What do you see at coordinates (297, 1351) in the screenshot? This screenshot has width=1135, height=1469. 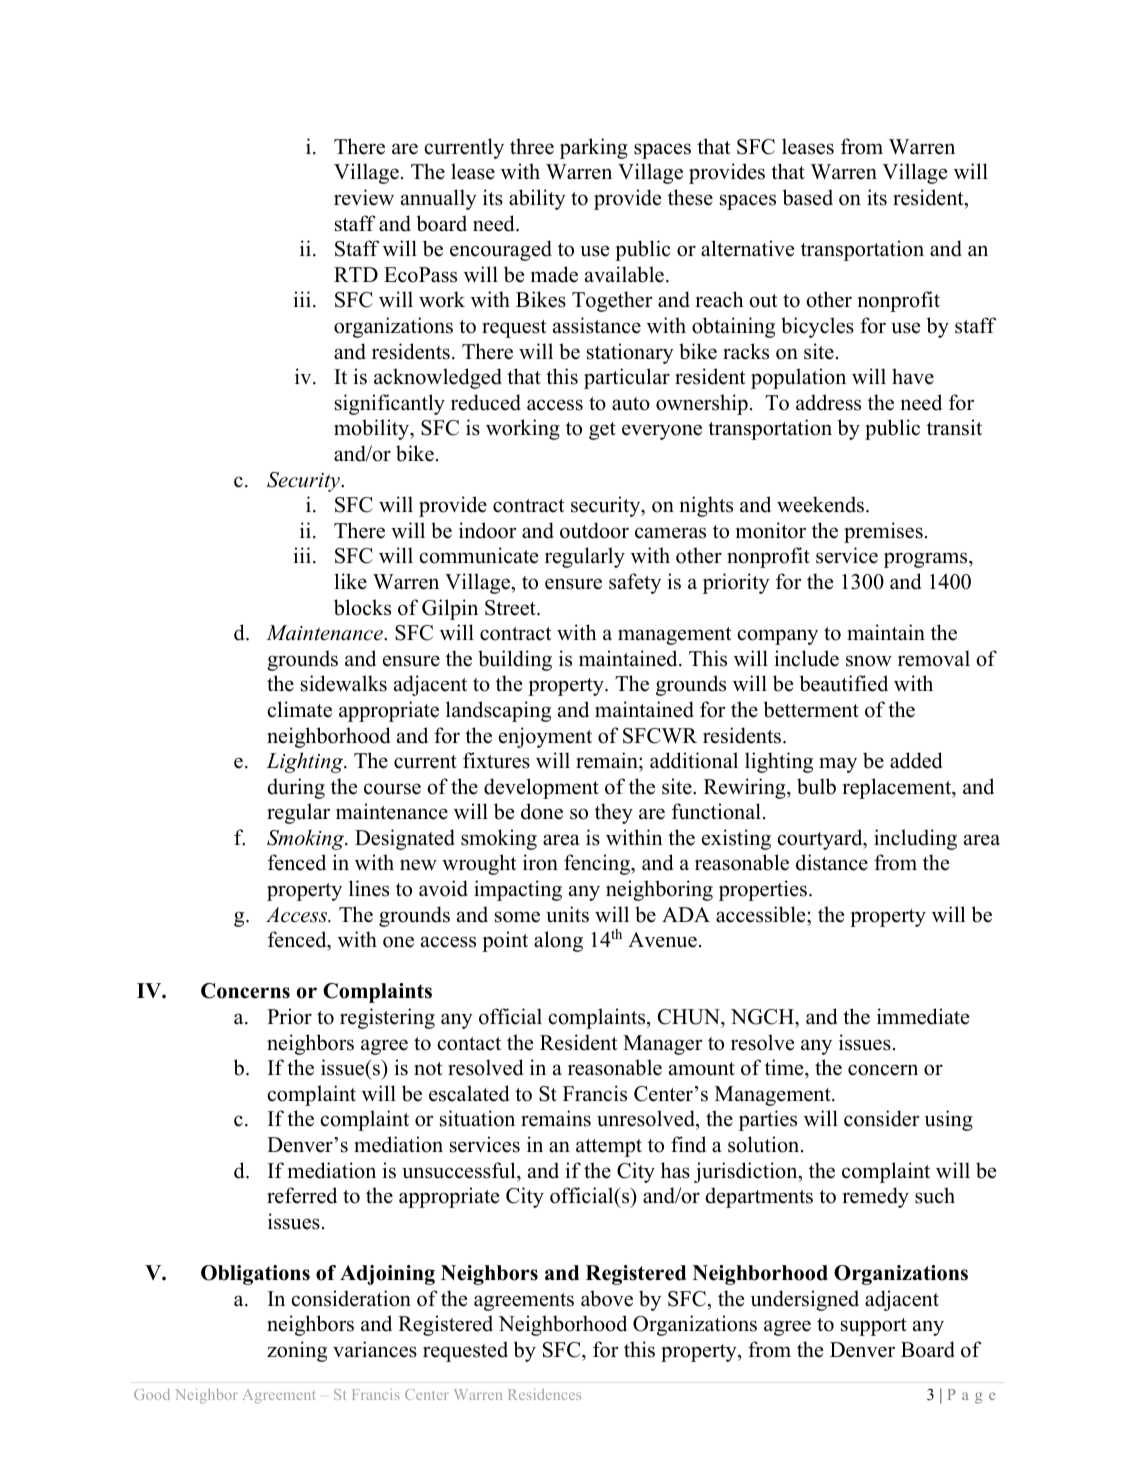 I see `zoning` at bounding box center [297, 1351].
